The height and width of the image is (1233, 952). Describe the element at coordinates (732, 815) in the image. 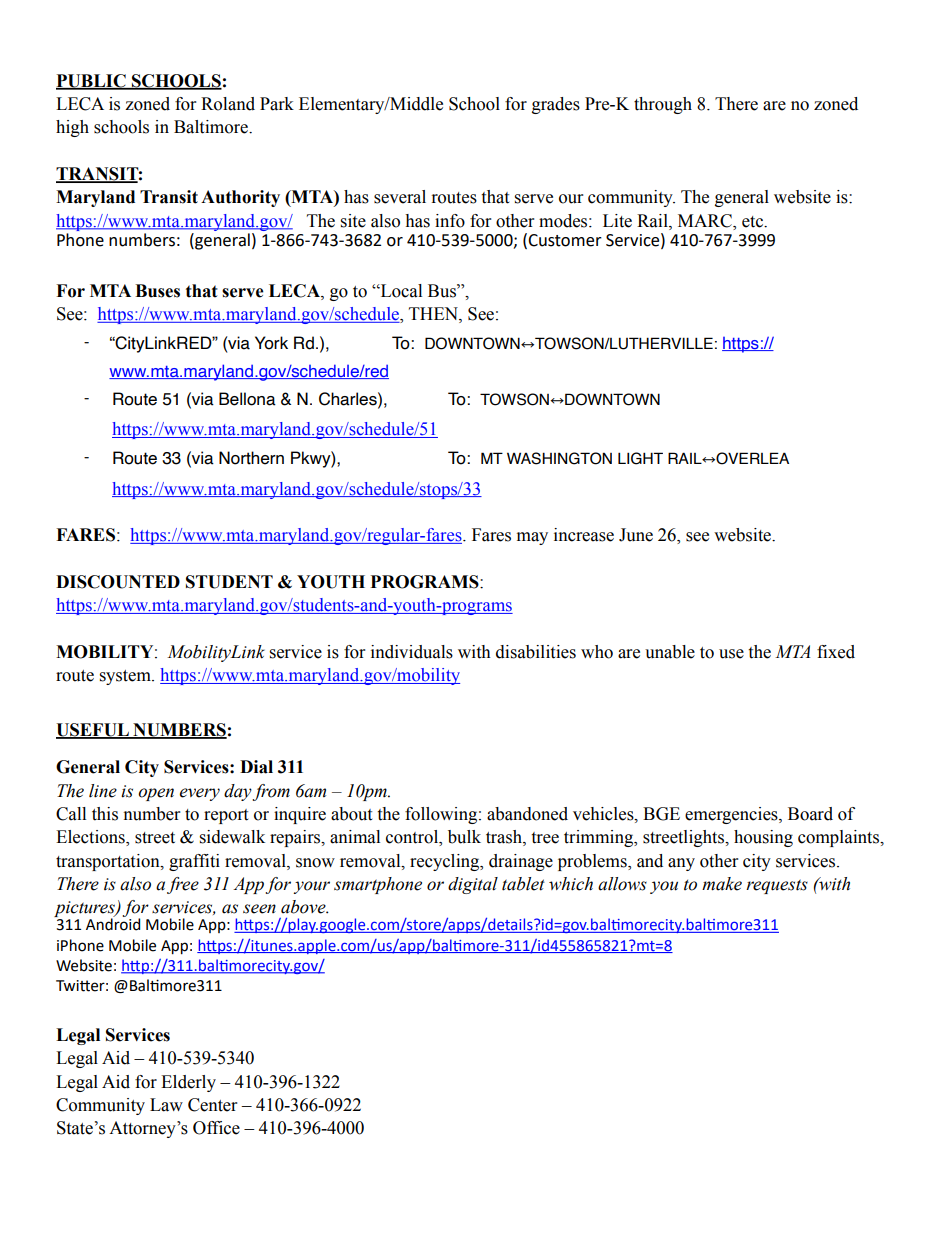

I see `emergencies` at that location.
